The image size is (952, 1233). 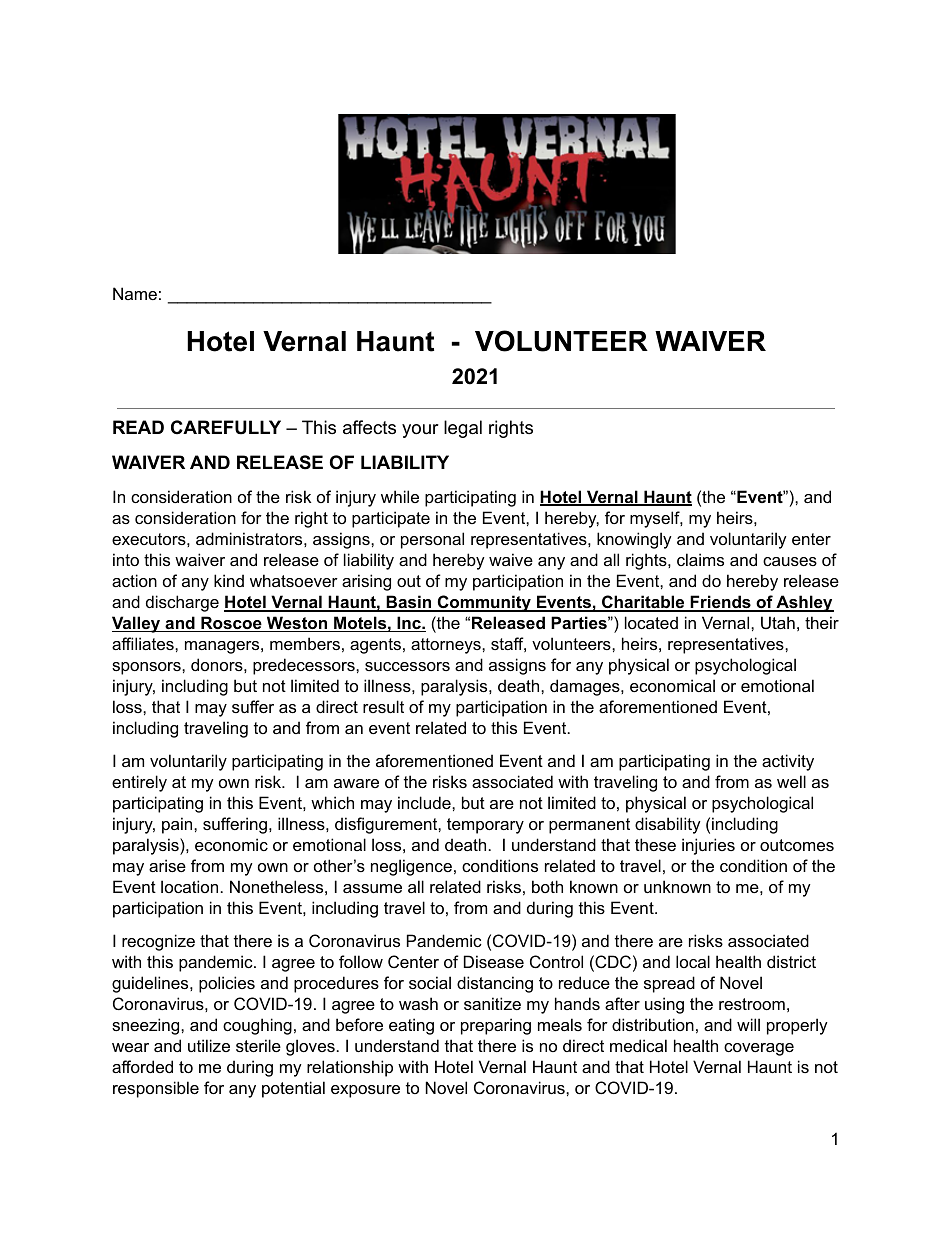 I want to click on utilize, so click(x=209, y=1045).
